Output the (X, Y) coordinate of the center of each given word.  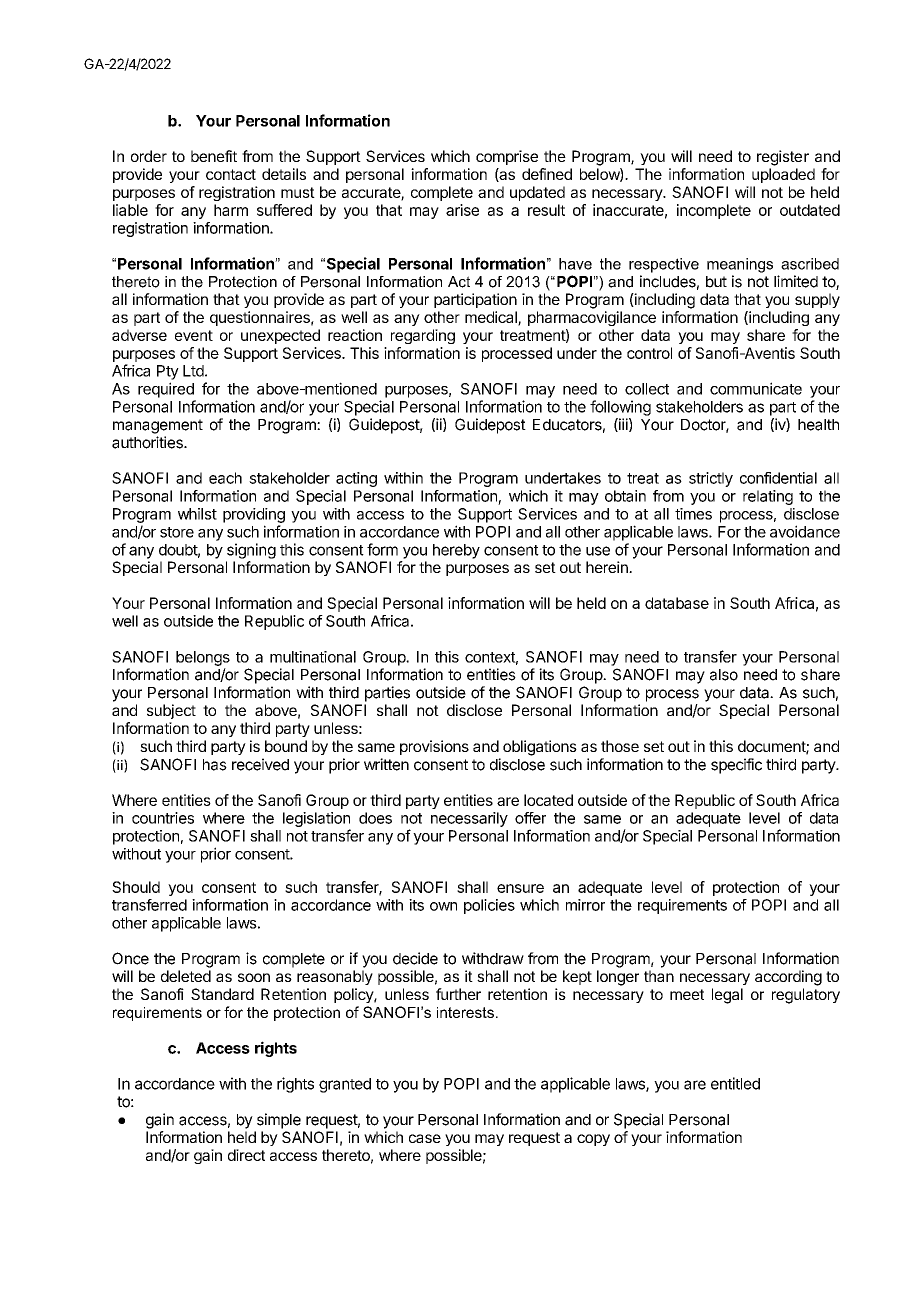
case (425, 1138)
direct (246, 1155)
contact (231, 174)
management (158, 426)
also (724, 675)
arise (462, 210)
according (788, 978)
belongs (203, 658)
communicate (756, 388)
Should (136, 887)
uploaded (783, 175)
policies (489, 906)
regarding (423, 336)
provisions (434, 747)
